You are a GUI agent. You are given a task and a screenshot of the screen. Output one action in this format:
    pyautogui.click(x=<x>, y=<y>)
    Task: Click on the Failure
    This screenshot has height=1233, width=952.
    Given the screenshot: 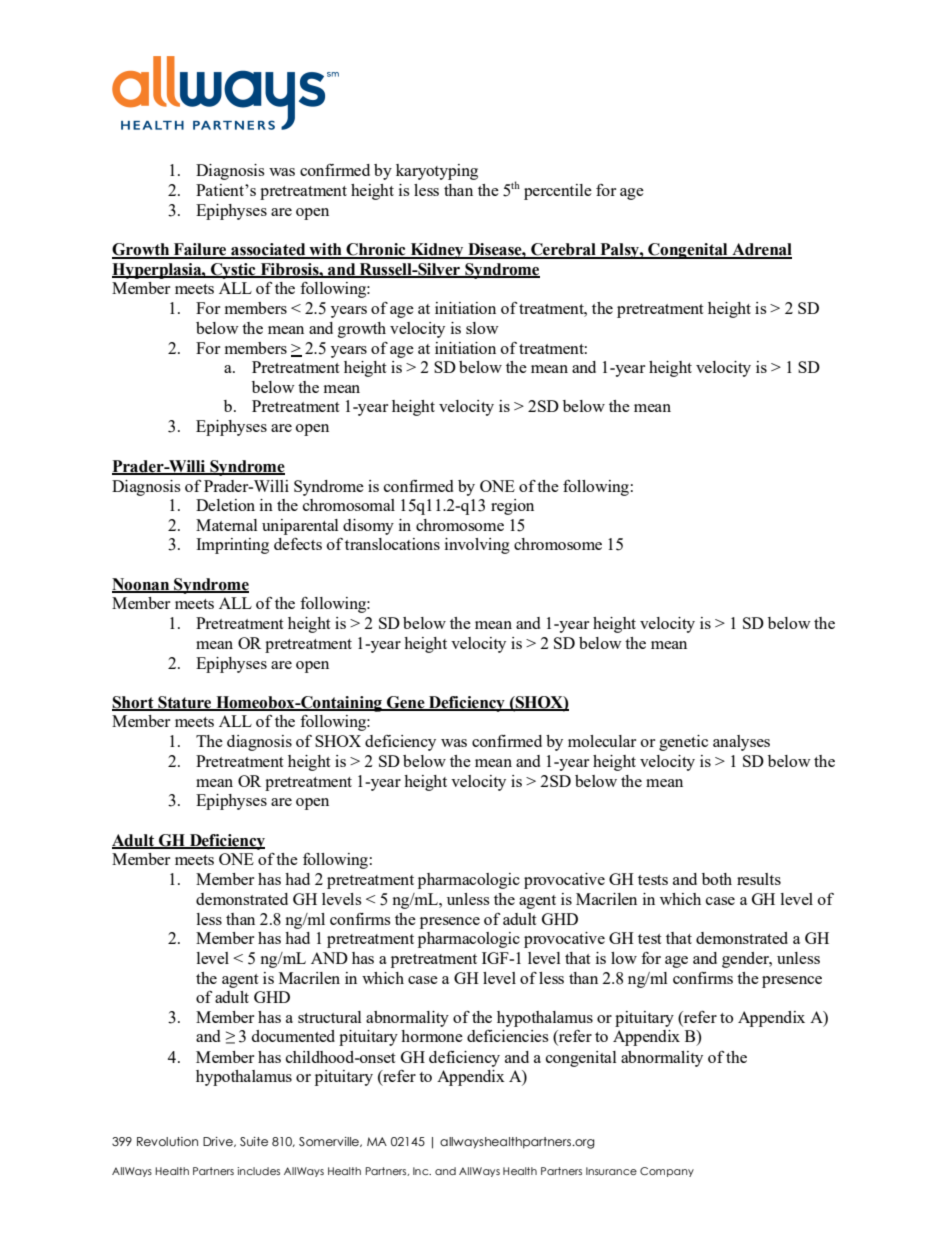 What is the action you would take?
    pyautogui.click(x=200, y=250)
